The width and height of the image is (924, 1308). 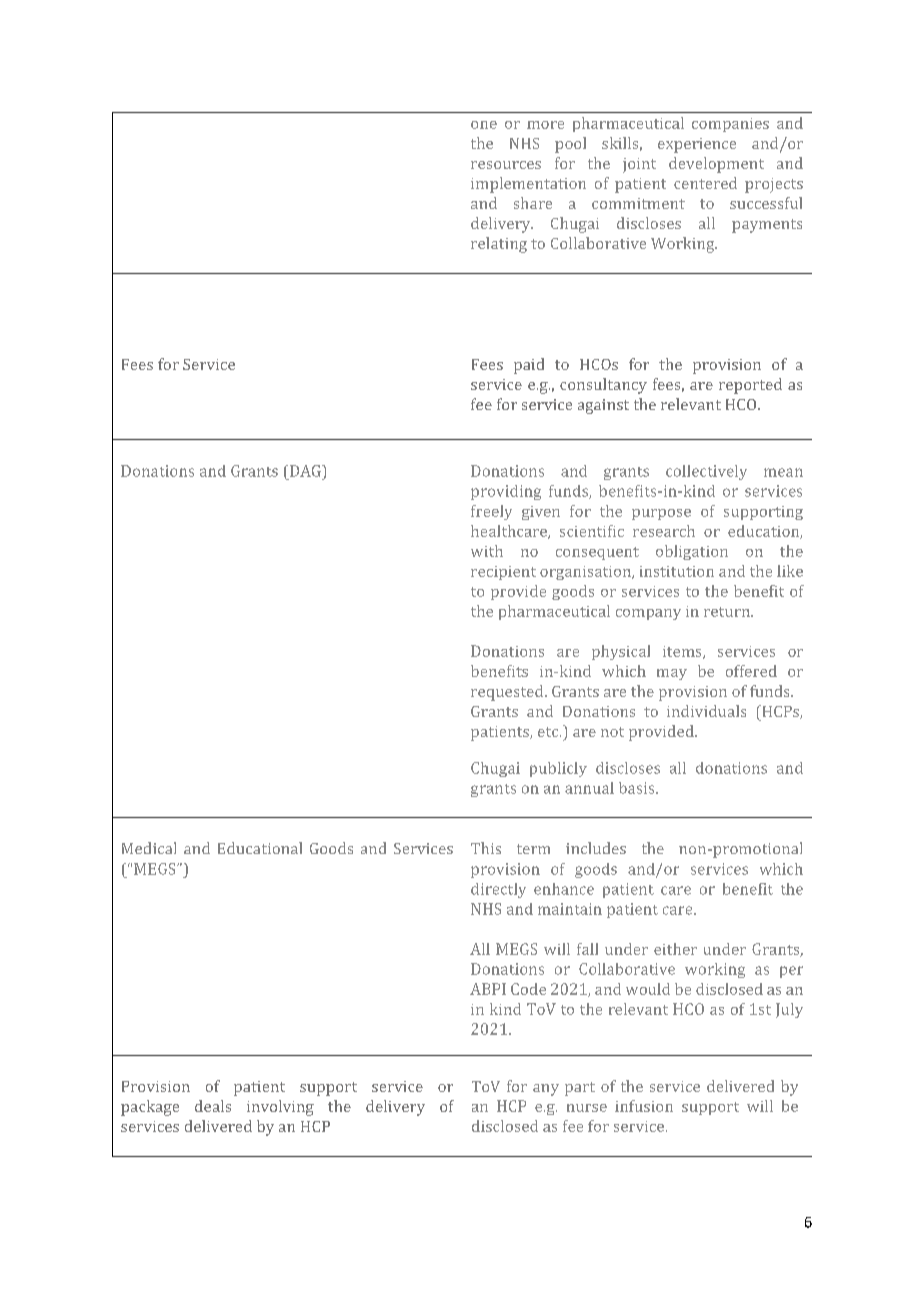 I want to click on development, so click(x=716, y=165).
